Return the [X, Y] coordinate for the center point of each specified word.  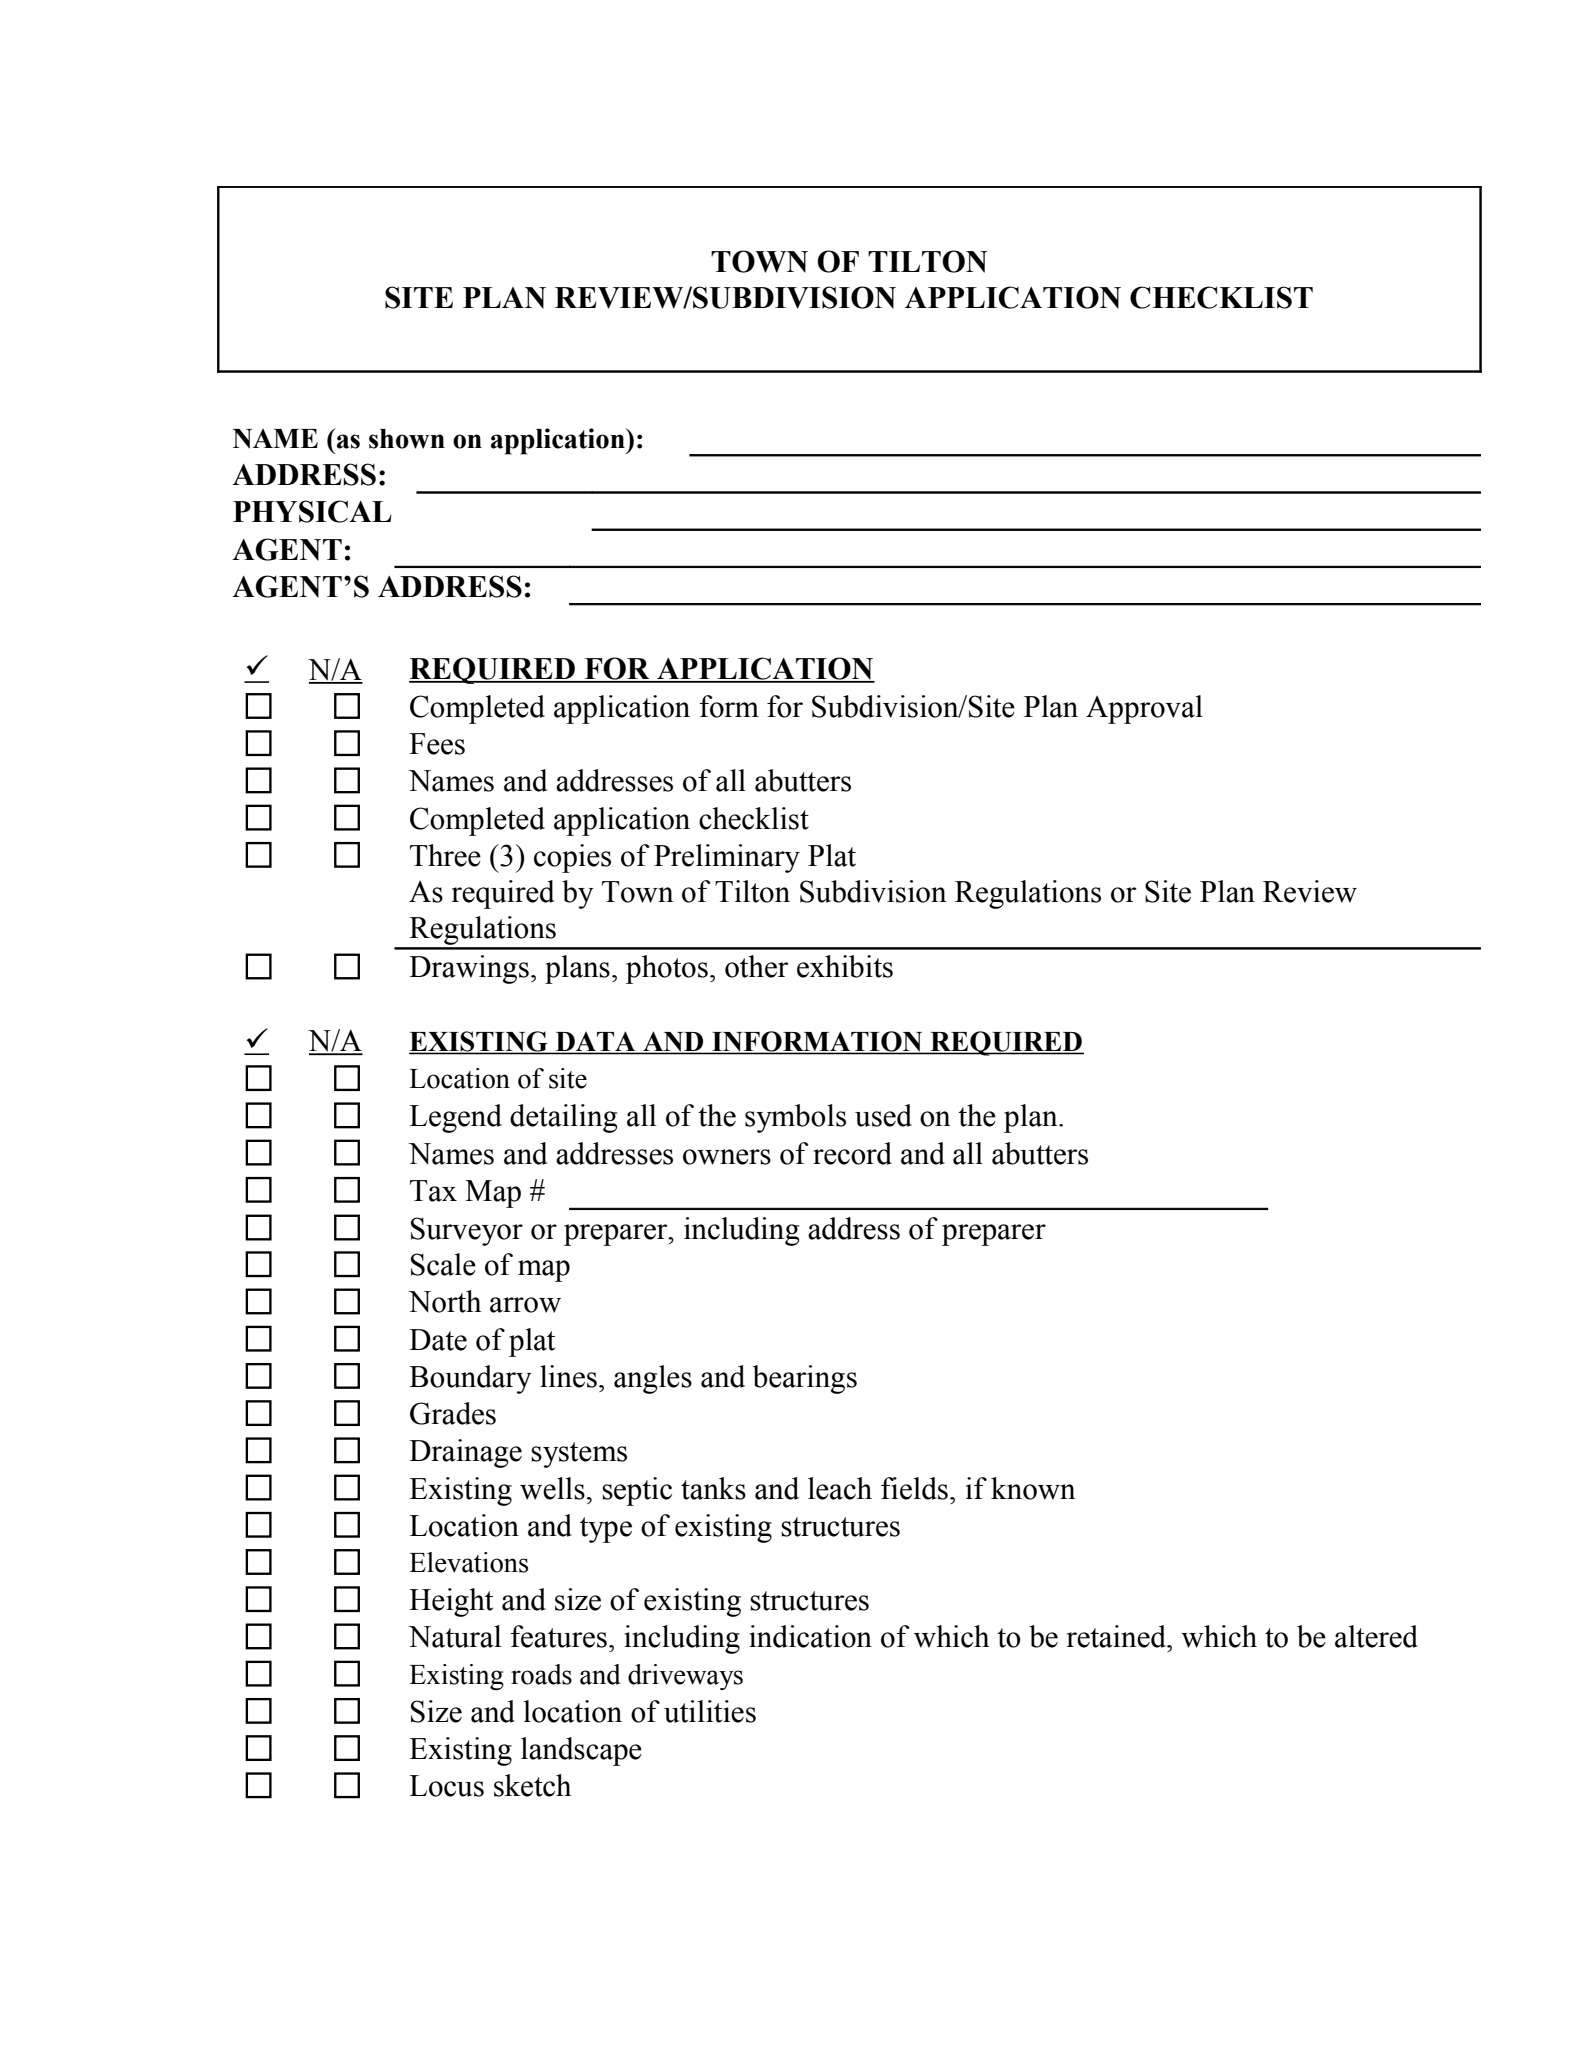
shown [407, 439]
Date [438, 1340]
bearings [805, 1379]
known [1033, 1488]
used [883, 1115]
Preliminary [727, 858]
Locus [446, 1786]
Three [445, 855]
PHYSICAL [312, 511]
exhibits [845, 966]
